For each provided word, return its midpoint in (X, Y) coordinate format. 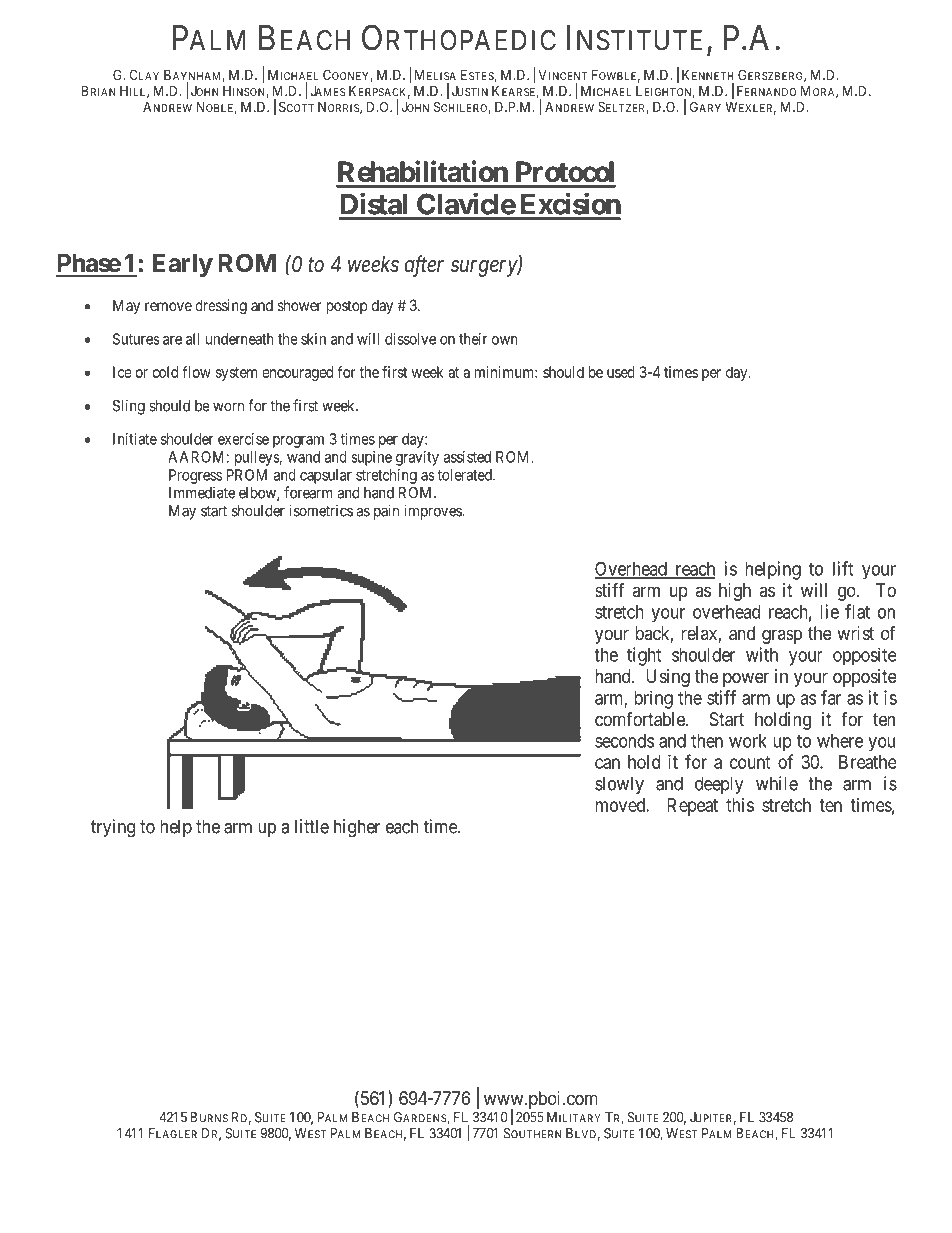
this (740, 805)
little (312, 826)
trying (113, 828)
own (505, 340)
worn (228, 407)
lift (843, 568)
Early (183, 265)
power (746, 679)
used (621, 372)
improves (433, 512)
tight (644, 656)
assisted (467, 457)
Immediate (202, 493)
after (424, 266)
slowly (619, 785)
